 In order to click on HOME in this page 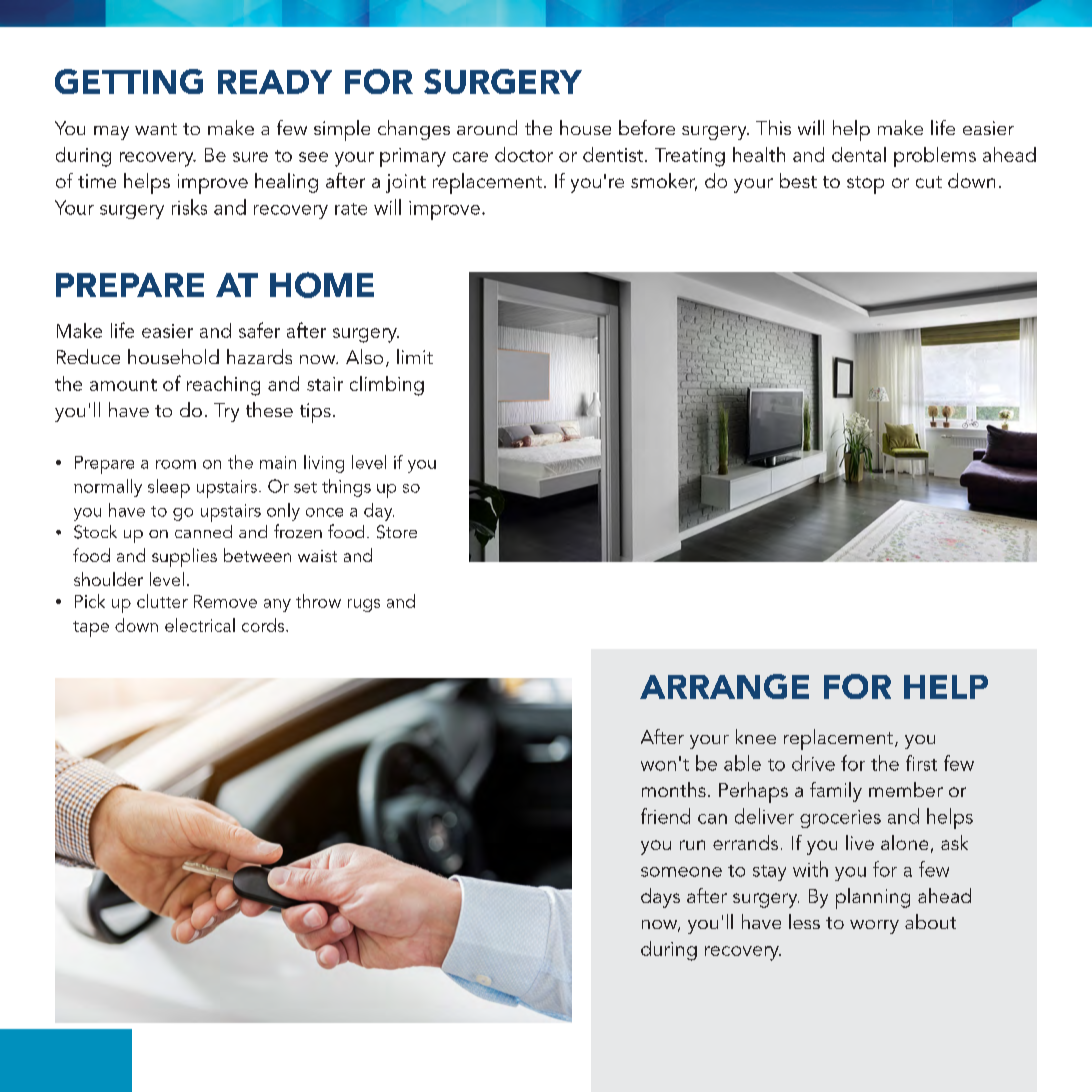, I will do `click(322, 285)`.
